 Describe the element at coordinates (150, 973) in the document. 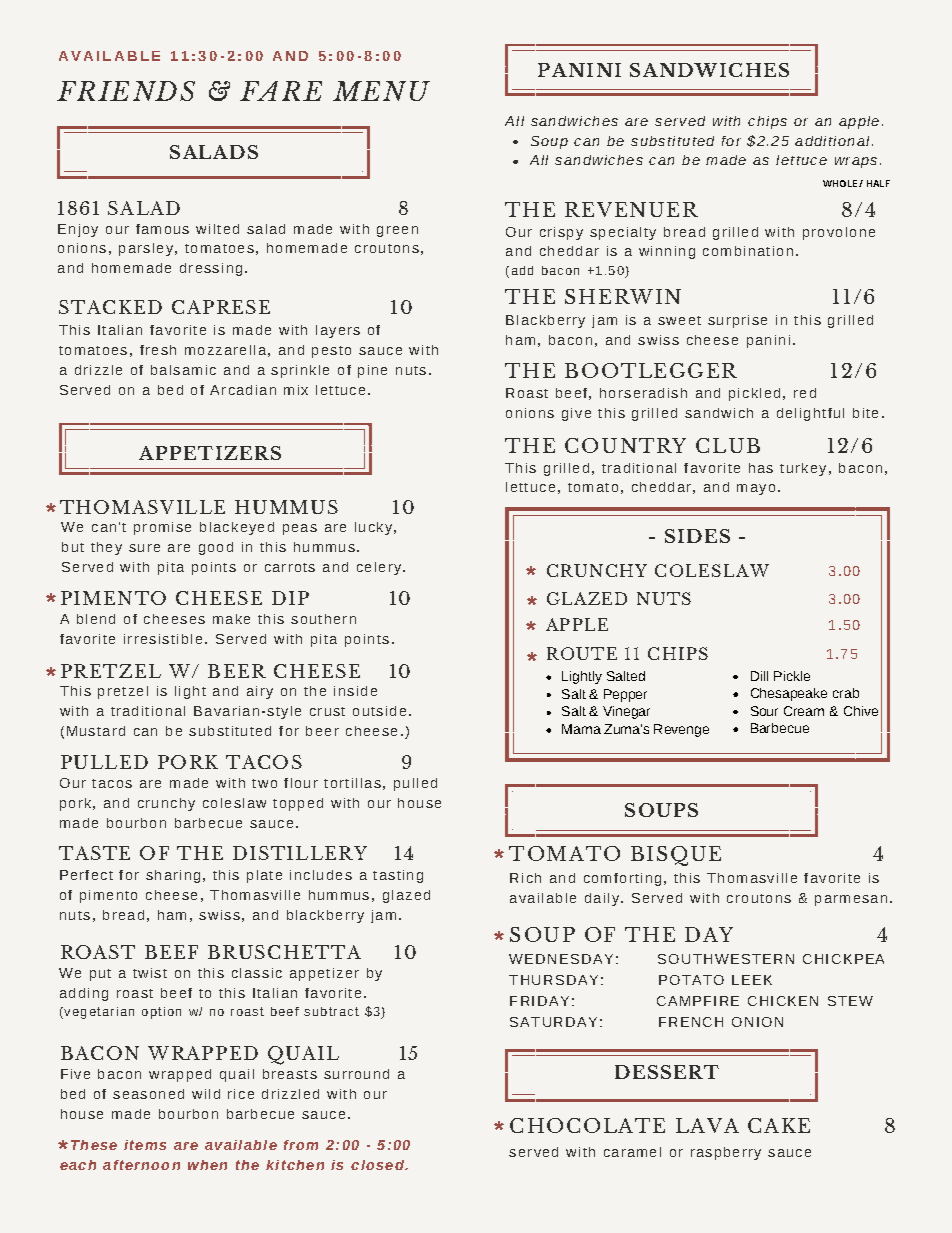

I see `twist` at that location.
